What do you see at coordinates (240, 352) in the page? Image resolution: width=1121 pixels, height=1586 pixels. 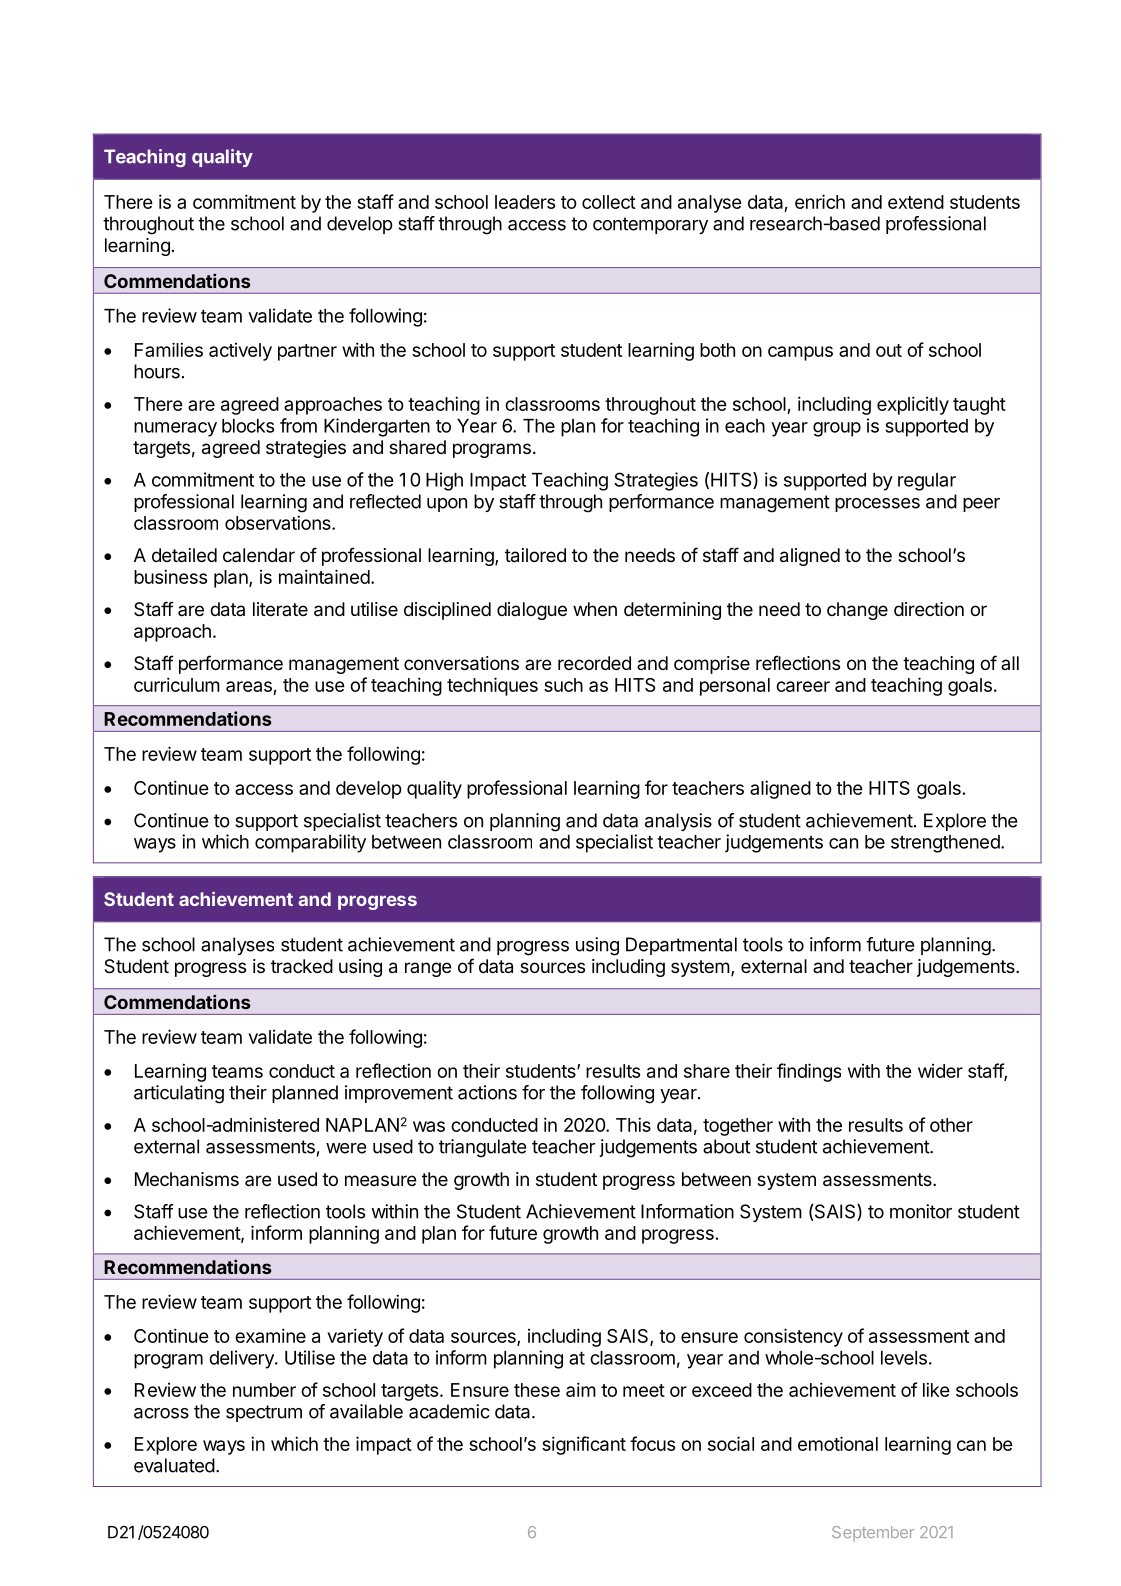 I see `actively` at bounding box center [240, 352].
